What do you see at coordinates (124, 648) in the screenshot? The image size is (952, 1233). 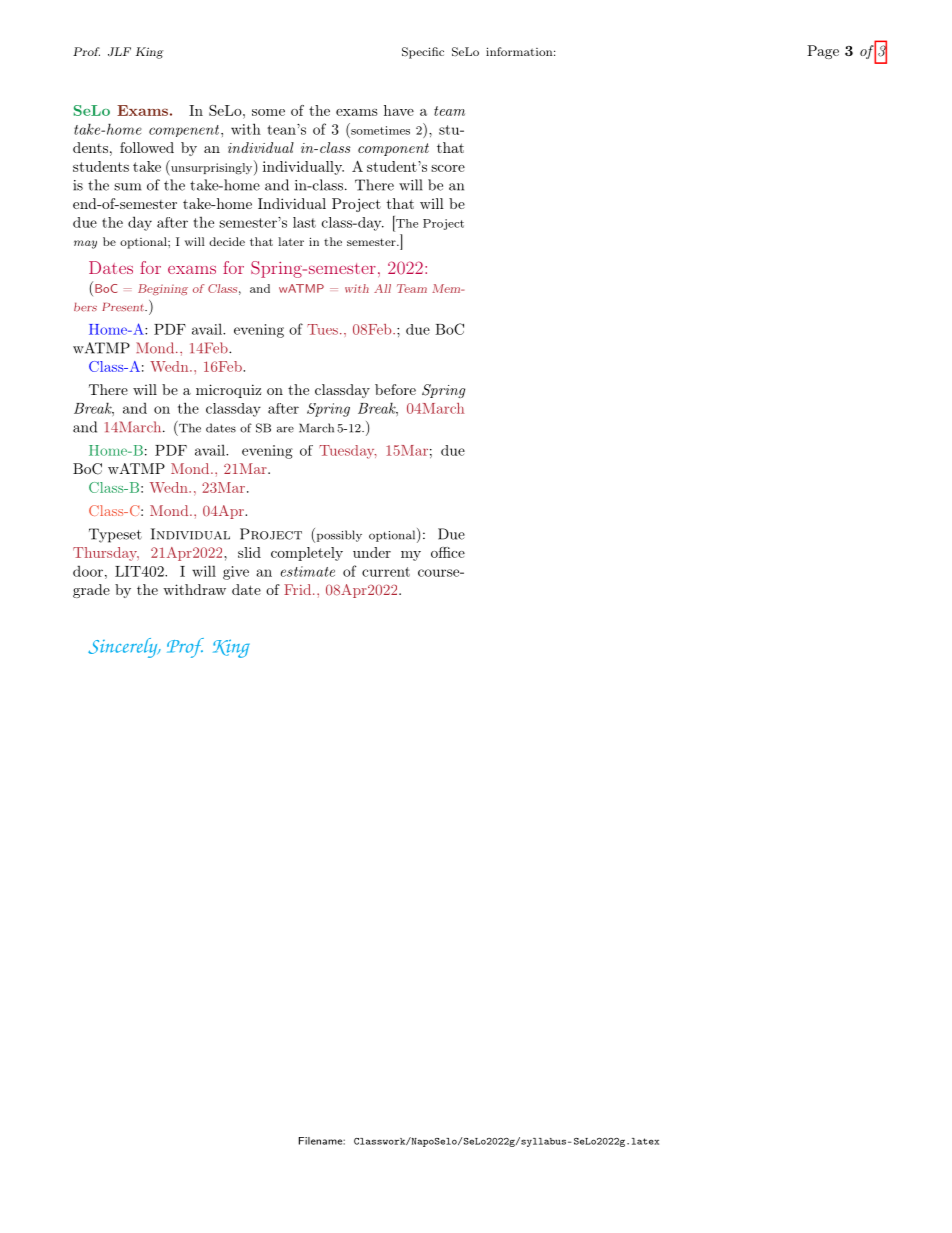 I see `Sincerely` at bounding box center [124, 648].
